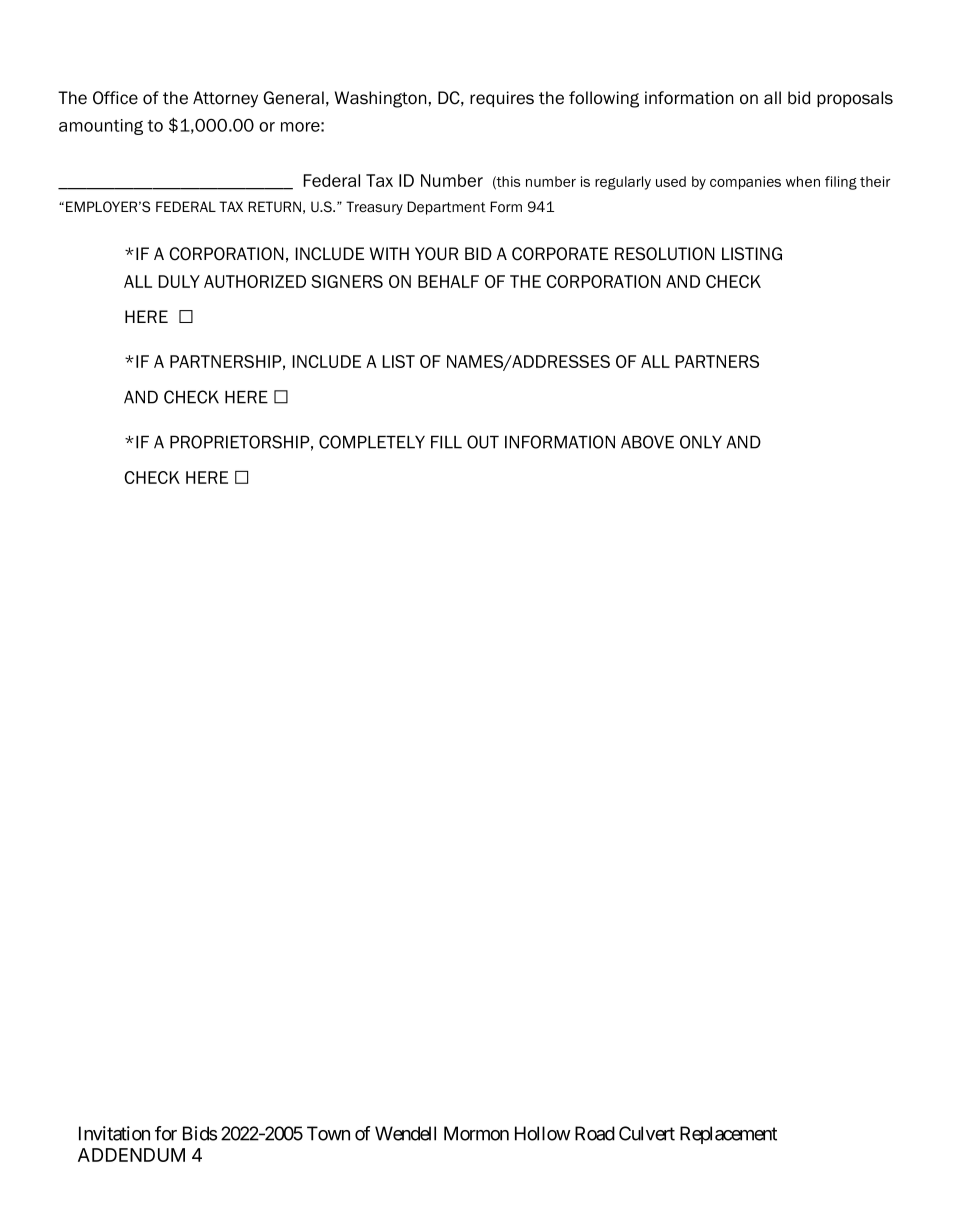 This page has height=1232, width=954. What do you see at coordinates (372, 442) in the page?
I see `COMPLETELY` at bounding box center [372, 442].
